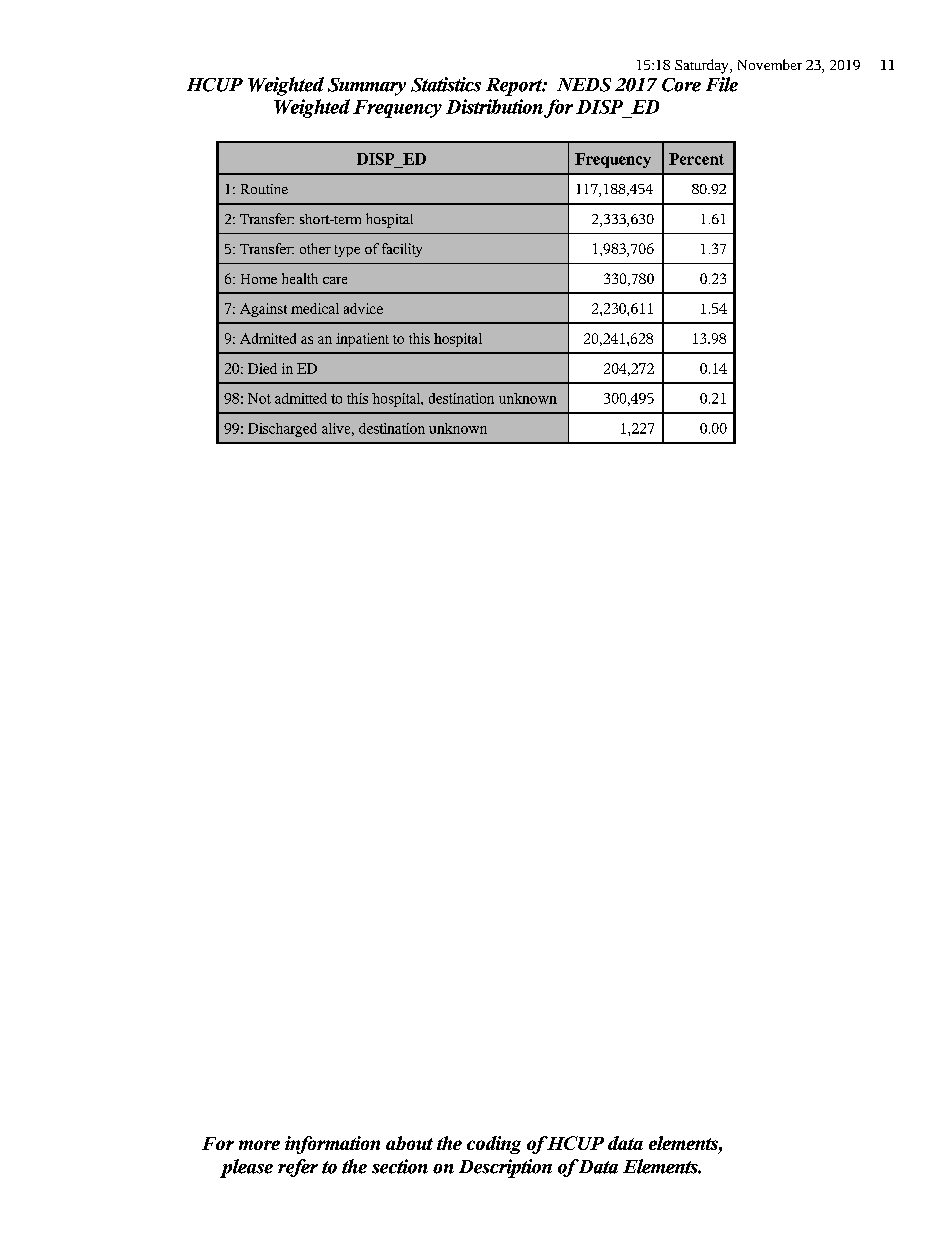 This page has height=1233, width=952. What do you see at coordinates (315, 308) in the page?
I see `medical` at bounding box center [315, 308].
